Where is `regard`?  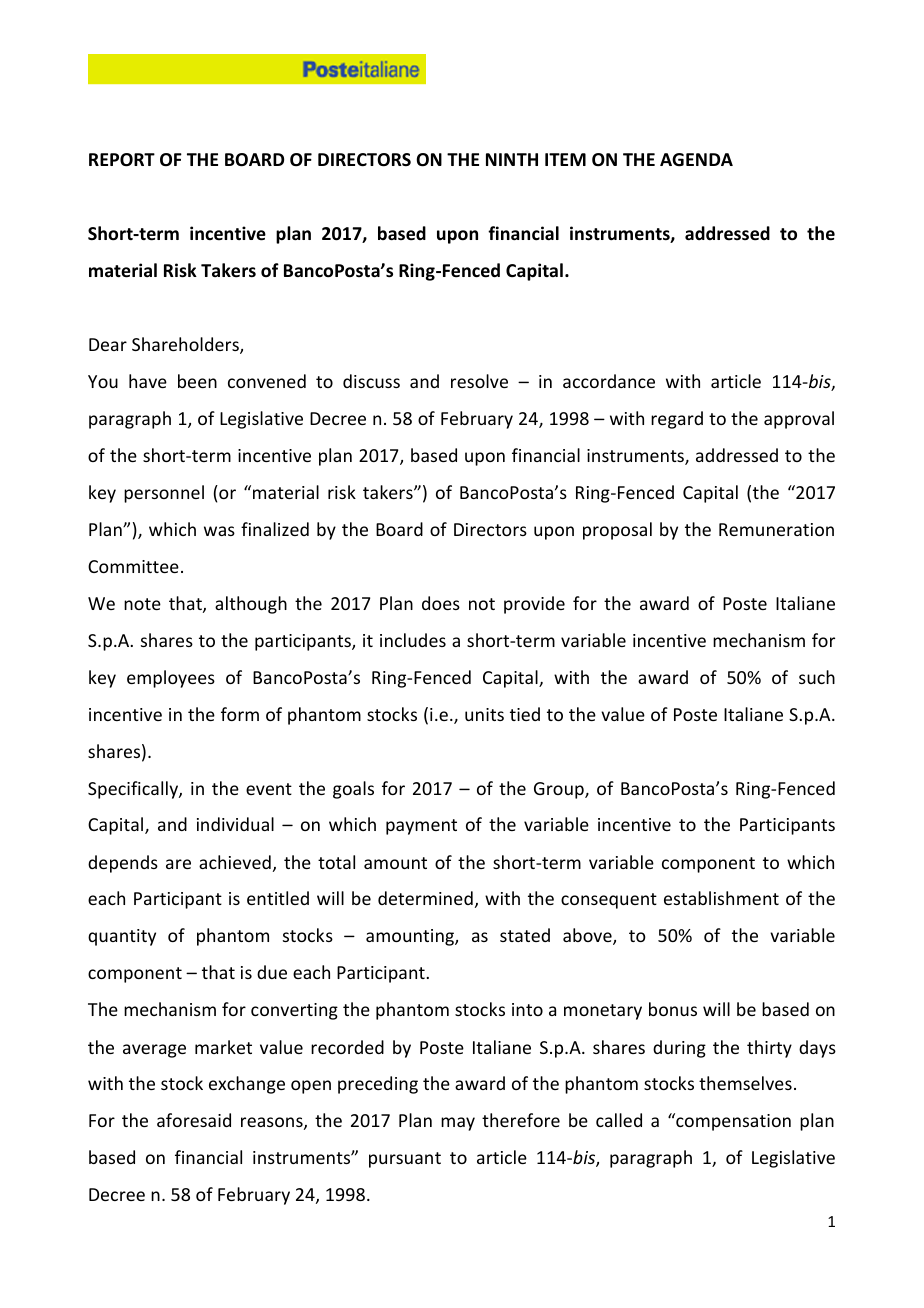 regard is located at coordinates (677, 420).
